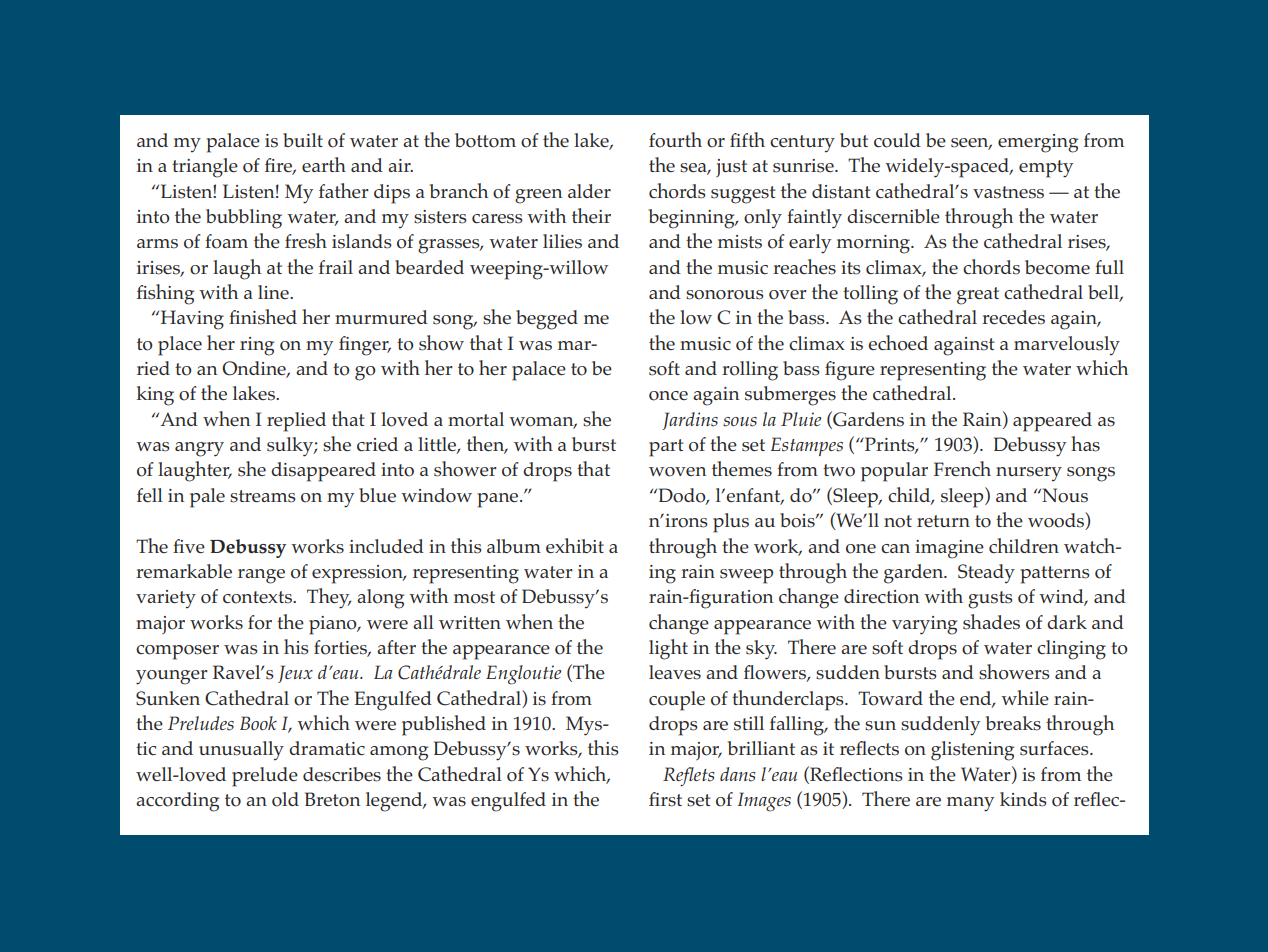 This page has width=1268, height=952. Describe the element at coordinates (324, 164) in the page. I see `earth` at that location.
